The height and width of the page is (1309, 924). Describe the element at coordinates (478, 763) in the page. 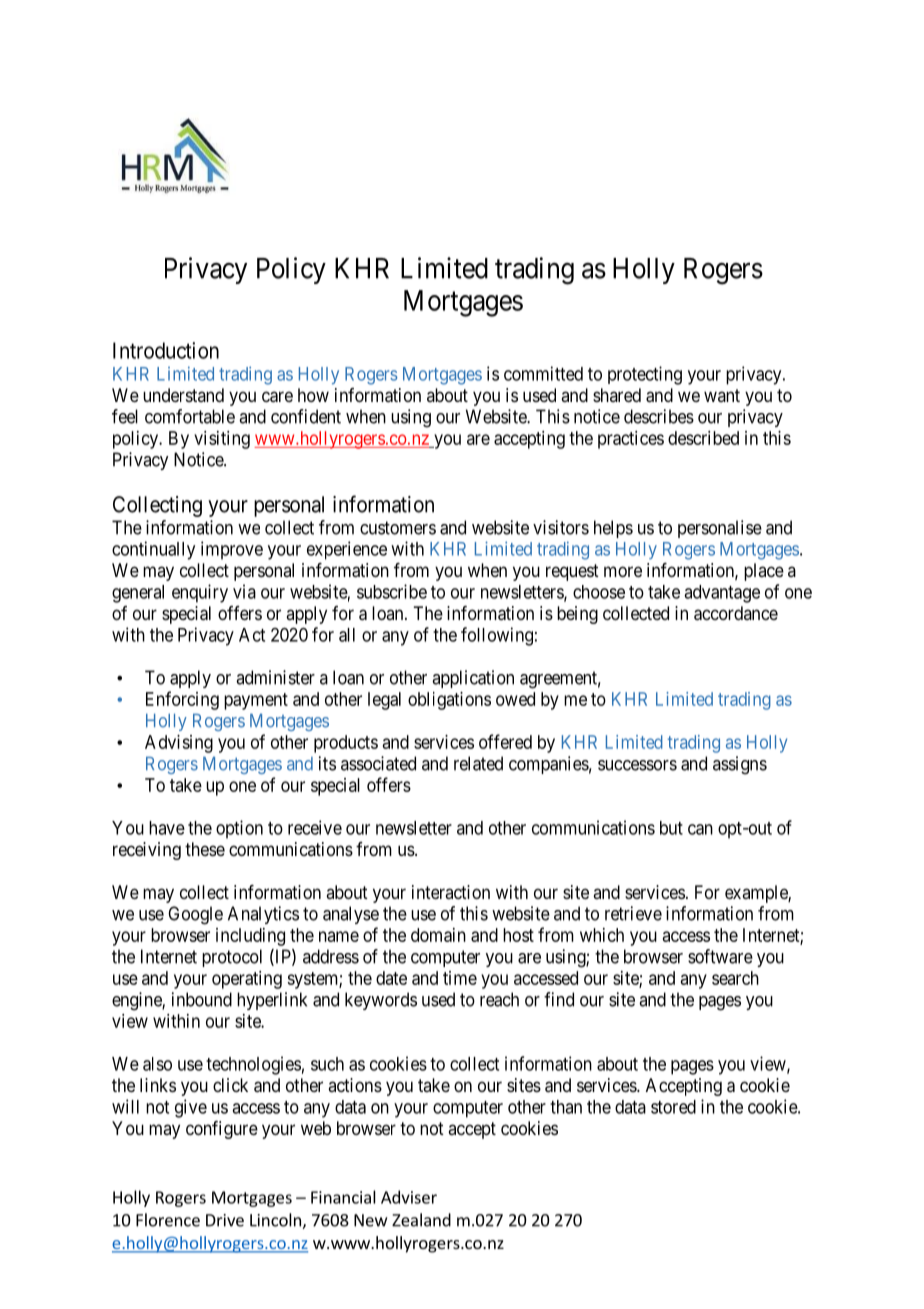

I see `related` at that location.
